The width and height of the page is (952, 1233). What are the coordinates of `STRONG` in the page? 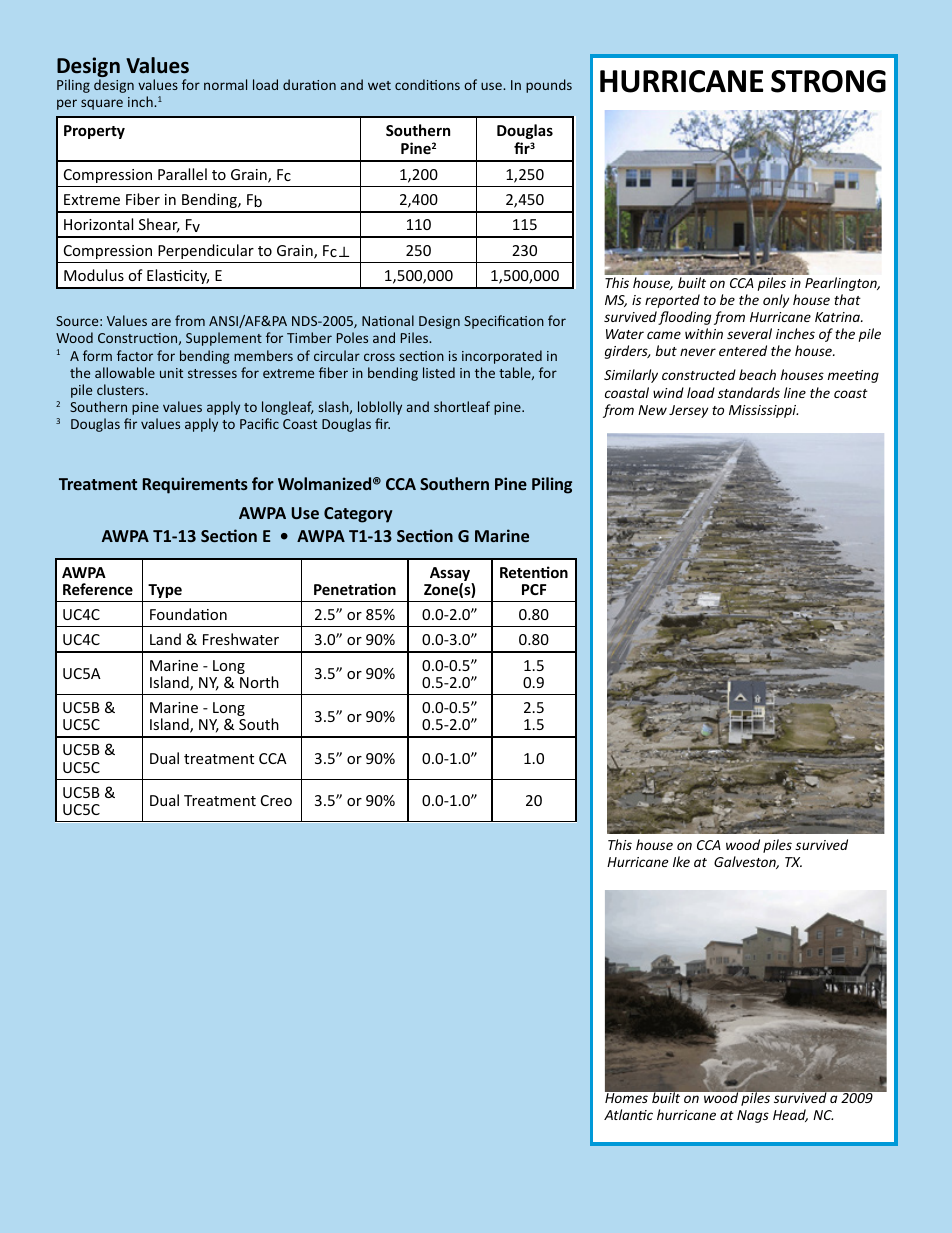 It's located at (828, 81).
